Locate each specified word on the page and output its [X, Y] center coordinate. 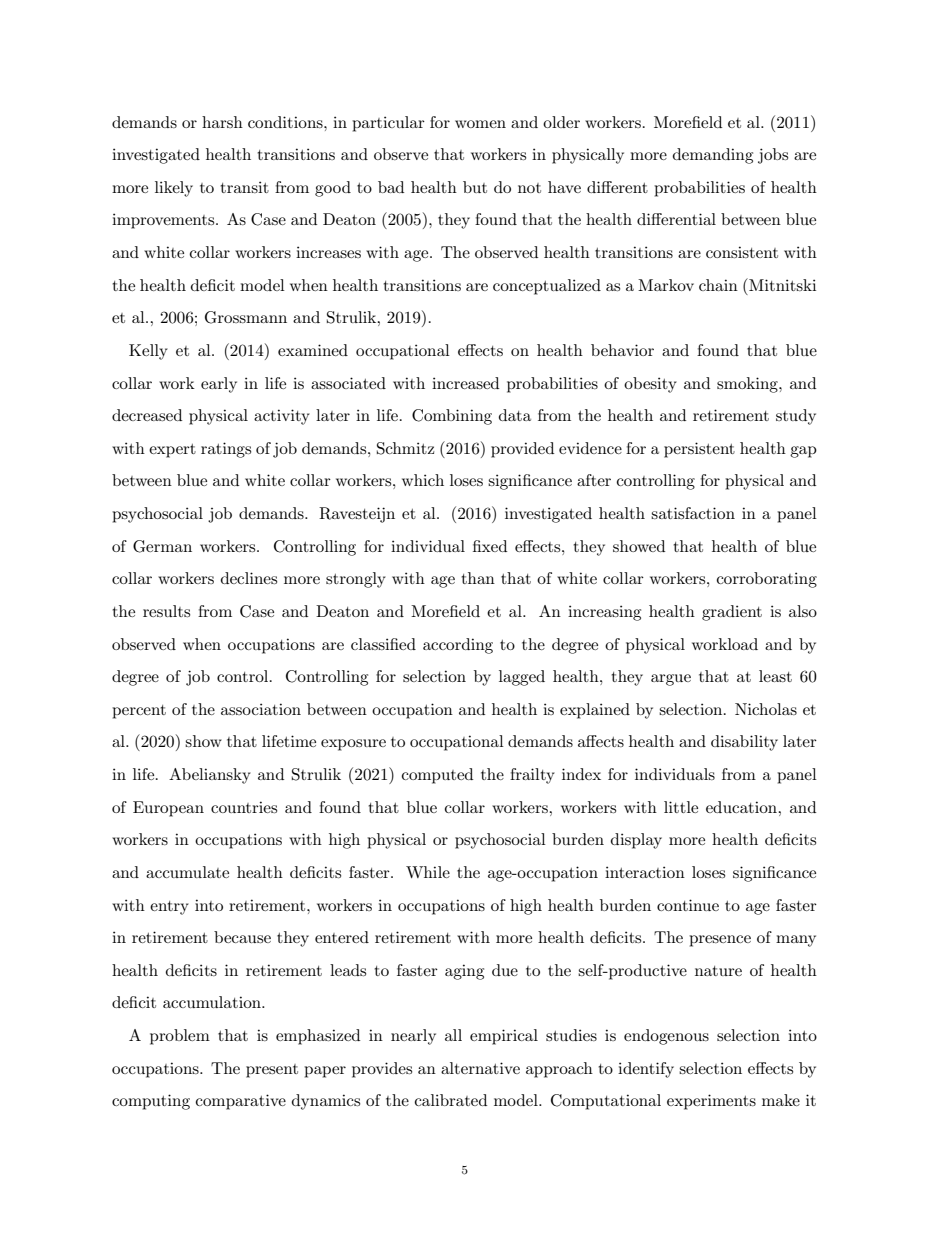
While [428, 872]
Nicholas [766, 709]
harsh [222, 122]
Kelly [148, 352]
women [480, 124]
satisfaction [693, 513]
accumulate [187, 872]
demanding [713, 156]
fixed [490, 546]
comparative [241, 1102]
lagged [522, 678]
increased [465, 383]
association [261, 709]
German [162, 546]
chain [718, 285]
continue [688, 905]
